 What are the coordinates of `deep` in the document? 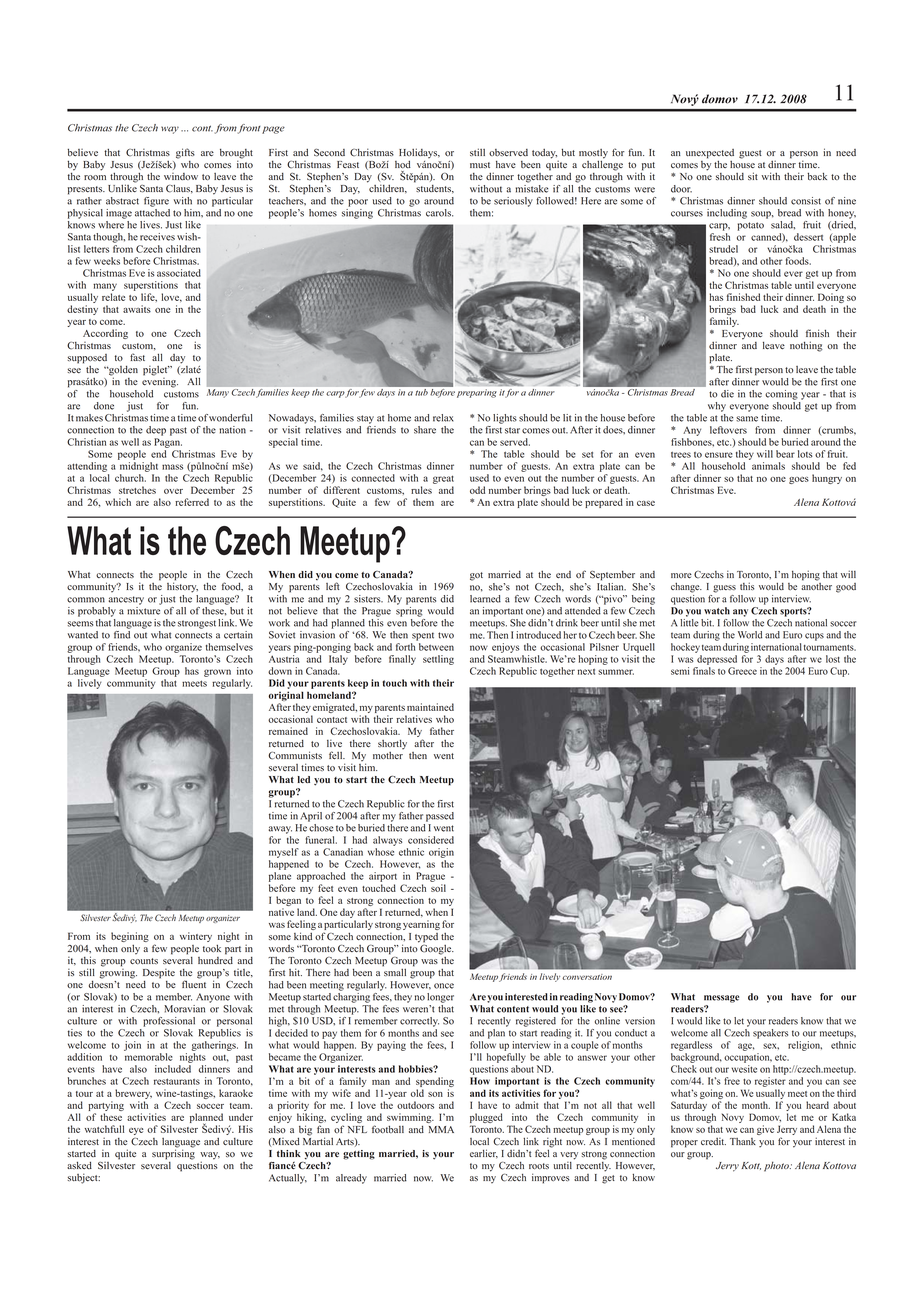 It's located at (156, 431).
